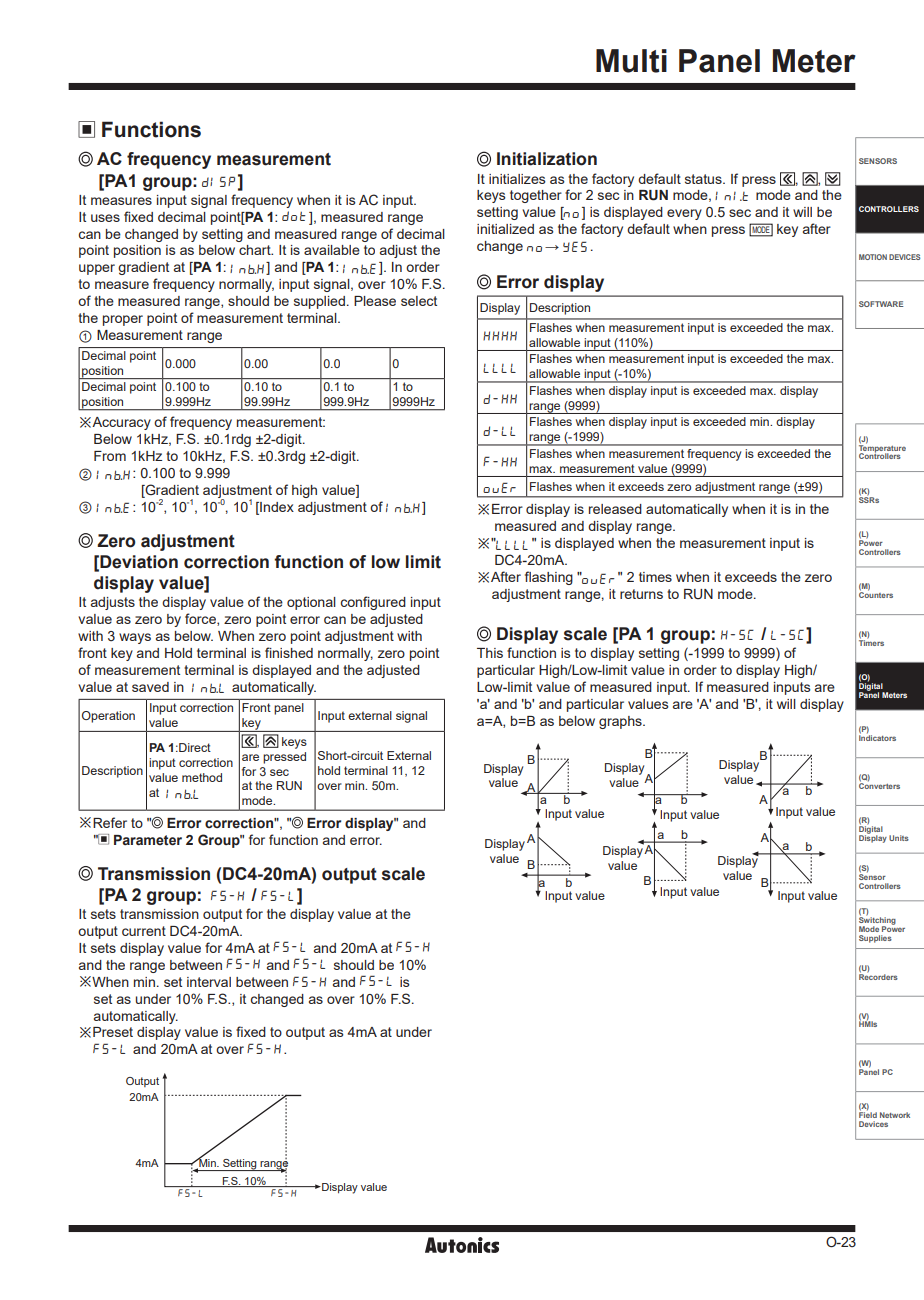 This screenshot has height=1300, width=924. What do you see at coordinates (110, 456) in the screenshot?
I see `From` at bounding box center [110, 456].
